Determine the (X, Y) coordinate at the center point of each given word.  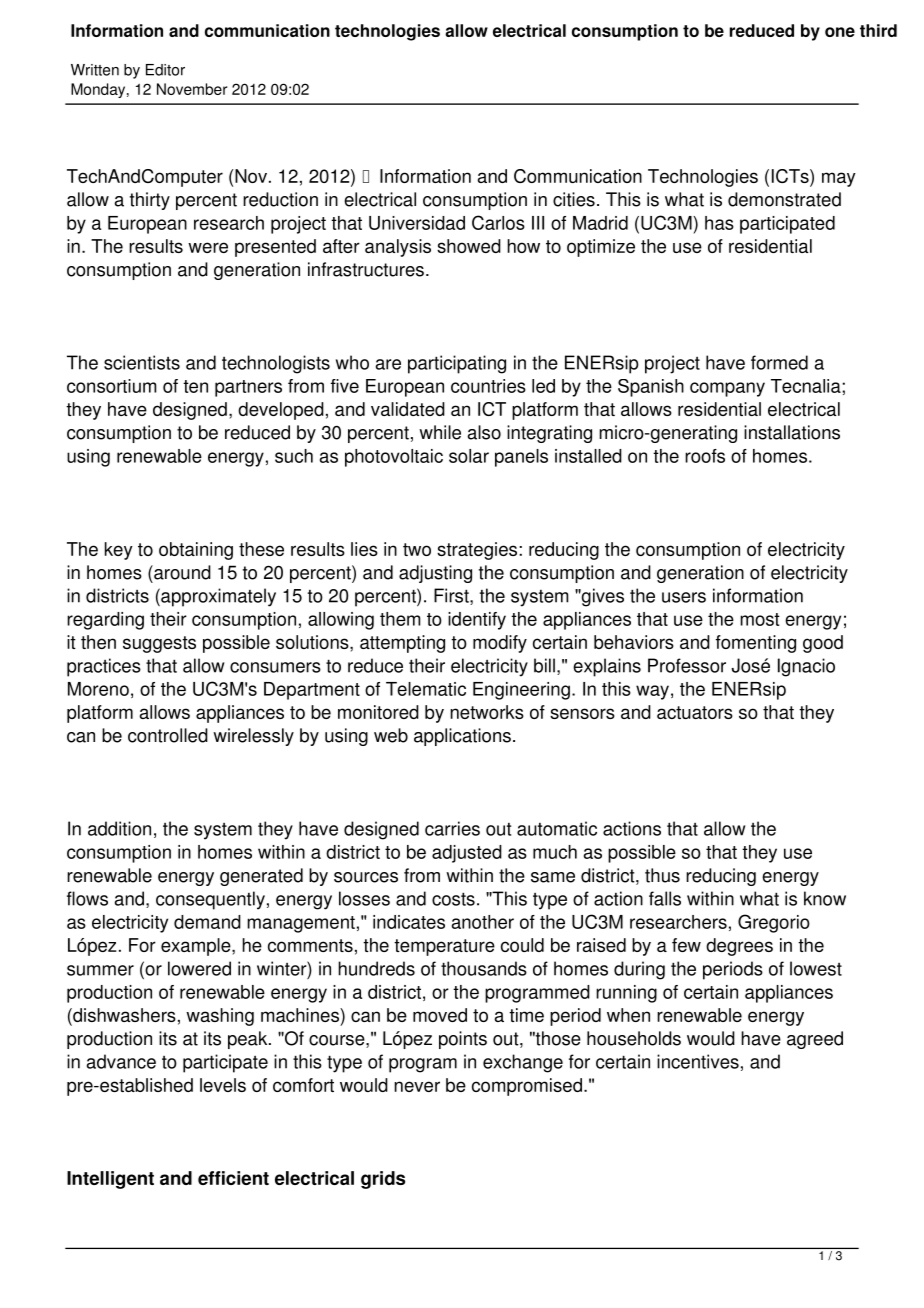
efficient (233, 1178)
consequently (210, 900)
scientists (142, 362)
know (825, 898)
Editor (165, 70)
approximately (217, 597)
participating (457, 364)
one (840, 32)
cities (574, 199)
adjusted (467, 854)
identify (477, 621)
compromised (527, 1087)
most (760, 619)
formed (779, 362)
